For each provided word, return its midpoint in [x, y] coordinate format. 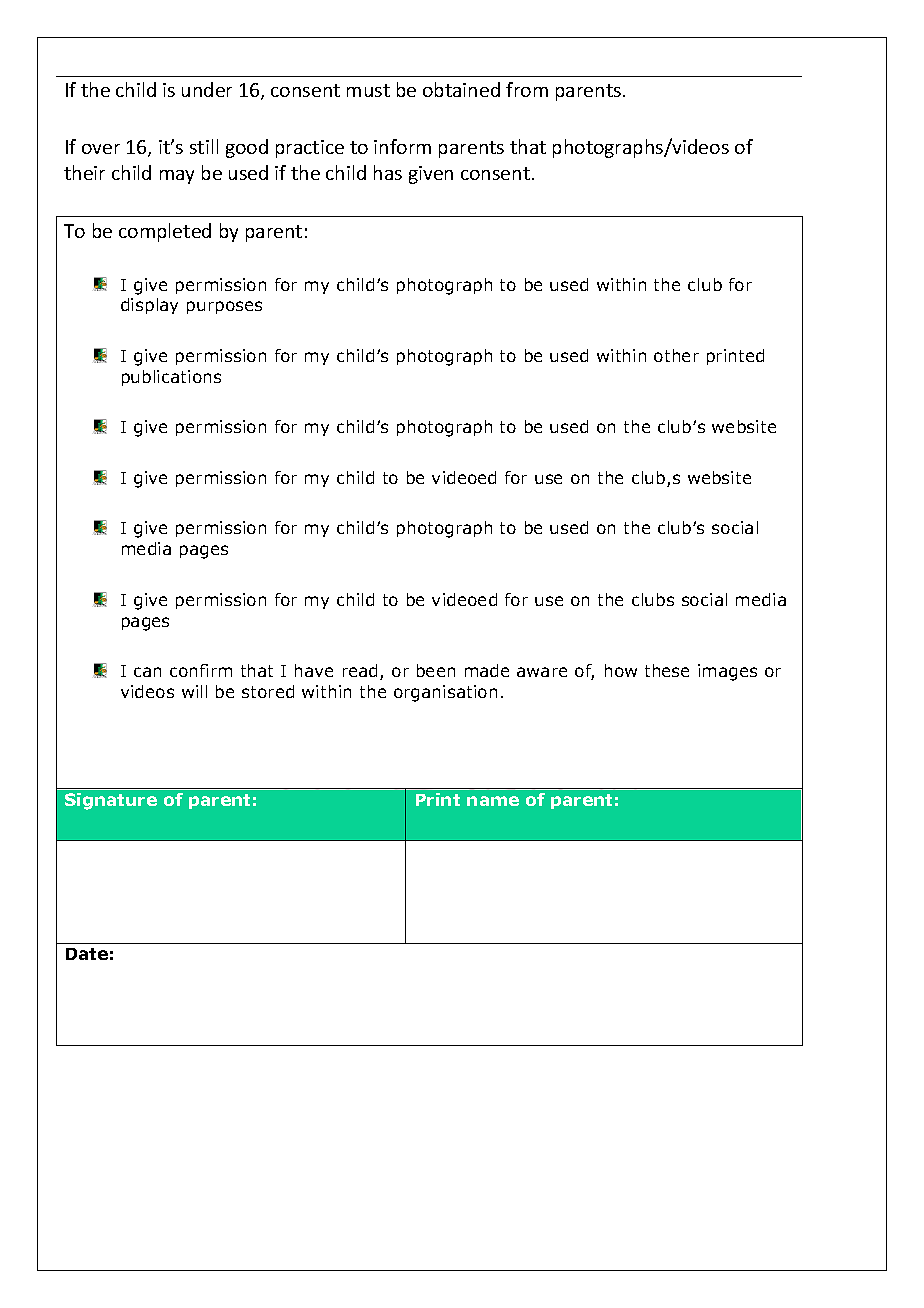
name [493, 801]
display [149, 306]
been [436, 670]
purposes [224, 307]
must [368, 90]
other [676, 355]
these [667, 670]
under [207, 89]
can [147, 672]
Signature [111, 801]
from [527, 89]
